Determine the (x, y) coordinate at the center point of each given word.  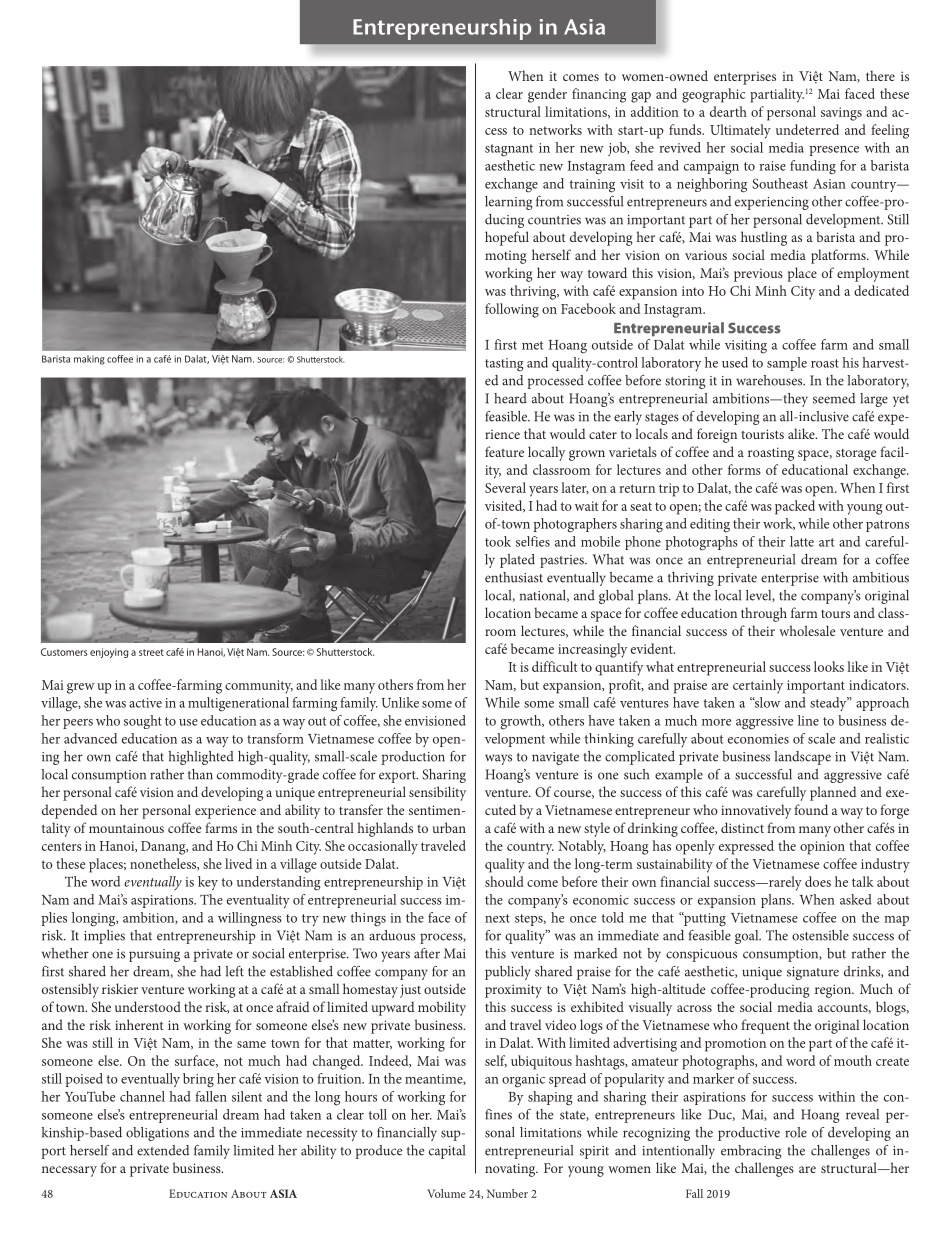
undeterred (807, 129)
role (796, 1132)
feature (504, 451)
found (811, 809)
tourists (762, 434)
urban (449, 827)
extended (163, 1150)
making (89, 360)
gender (547, 95)
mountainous (126, 828)
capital (447, 1152)
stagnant (509, 150)
